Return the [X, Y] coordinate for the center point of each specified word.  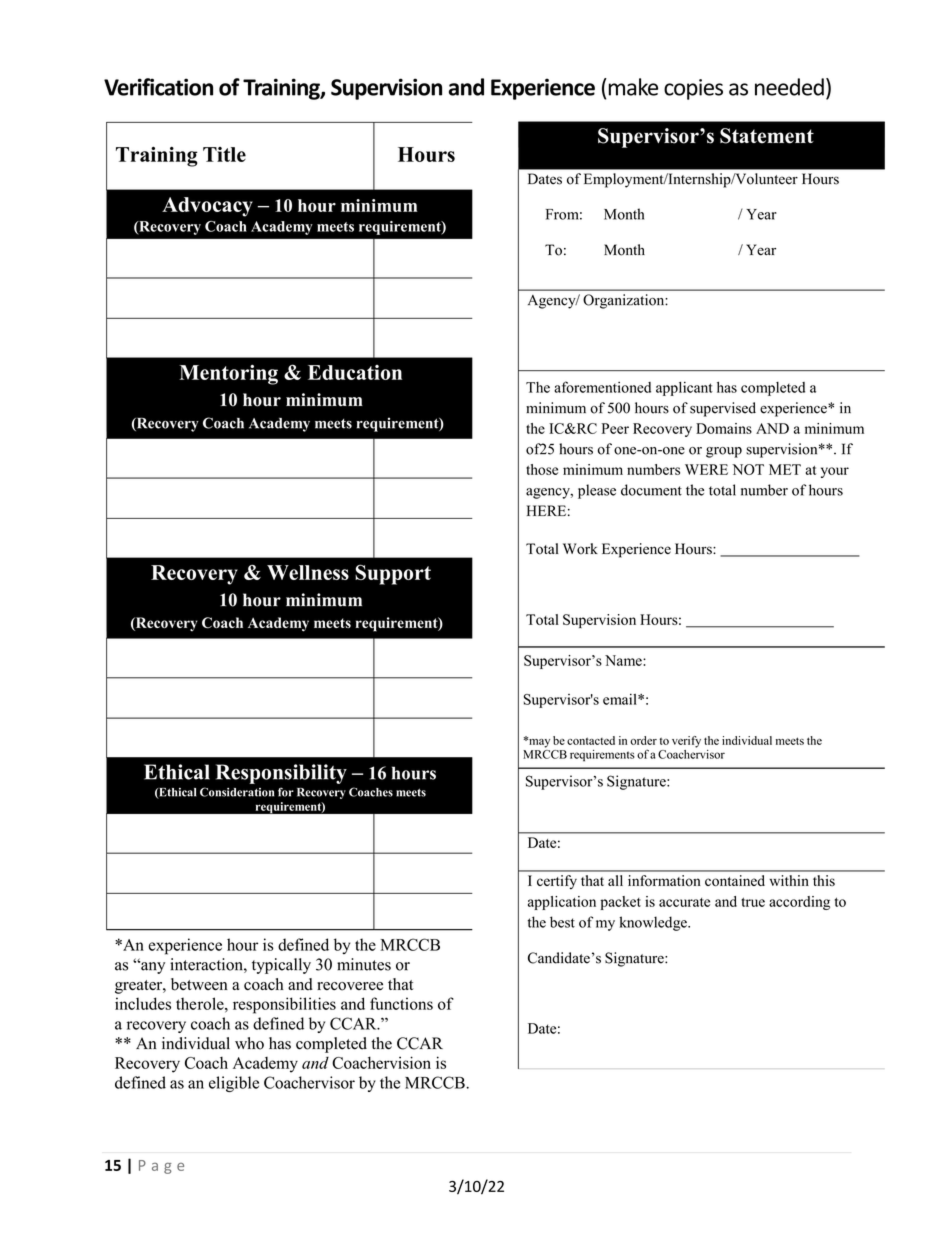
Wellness [308, 572]
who [249, 1043]
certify [557, 882]
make [632, 87]
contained [735, 880]
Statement [767, 136]
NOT [748, 469]
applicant [684, 389]
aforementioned [602, 387]
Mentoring [228, 375]
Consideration [237, 792]
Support [393, 574]
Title [224, 154]
